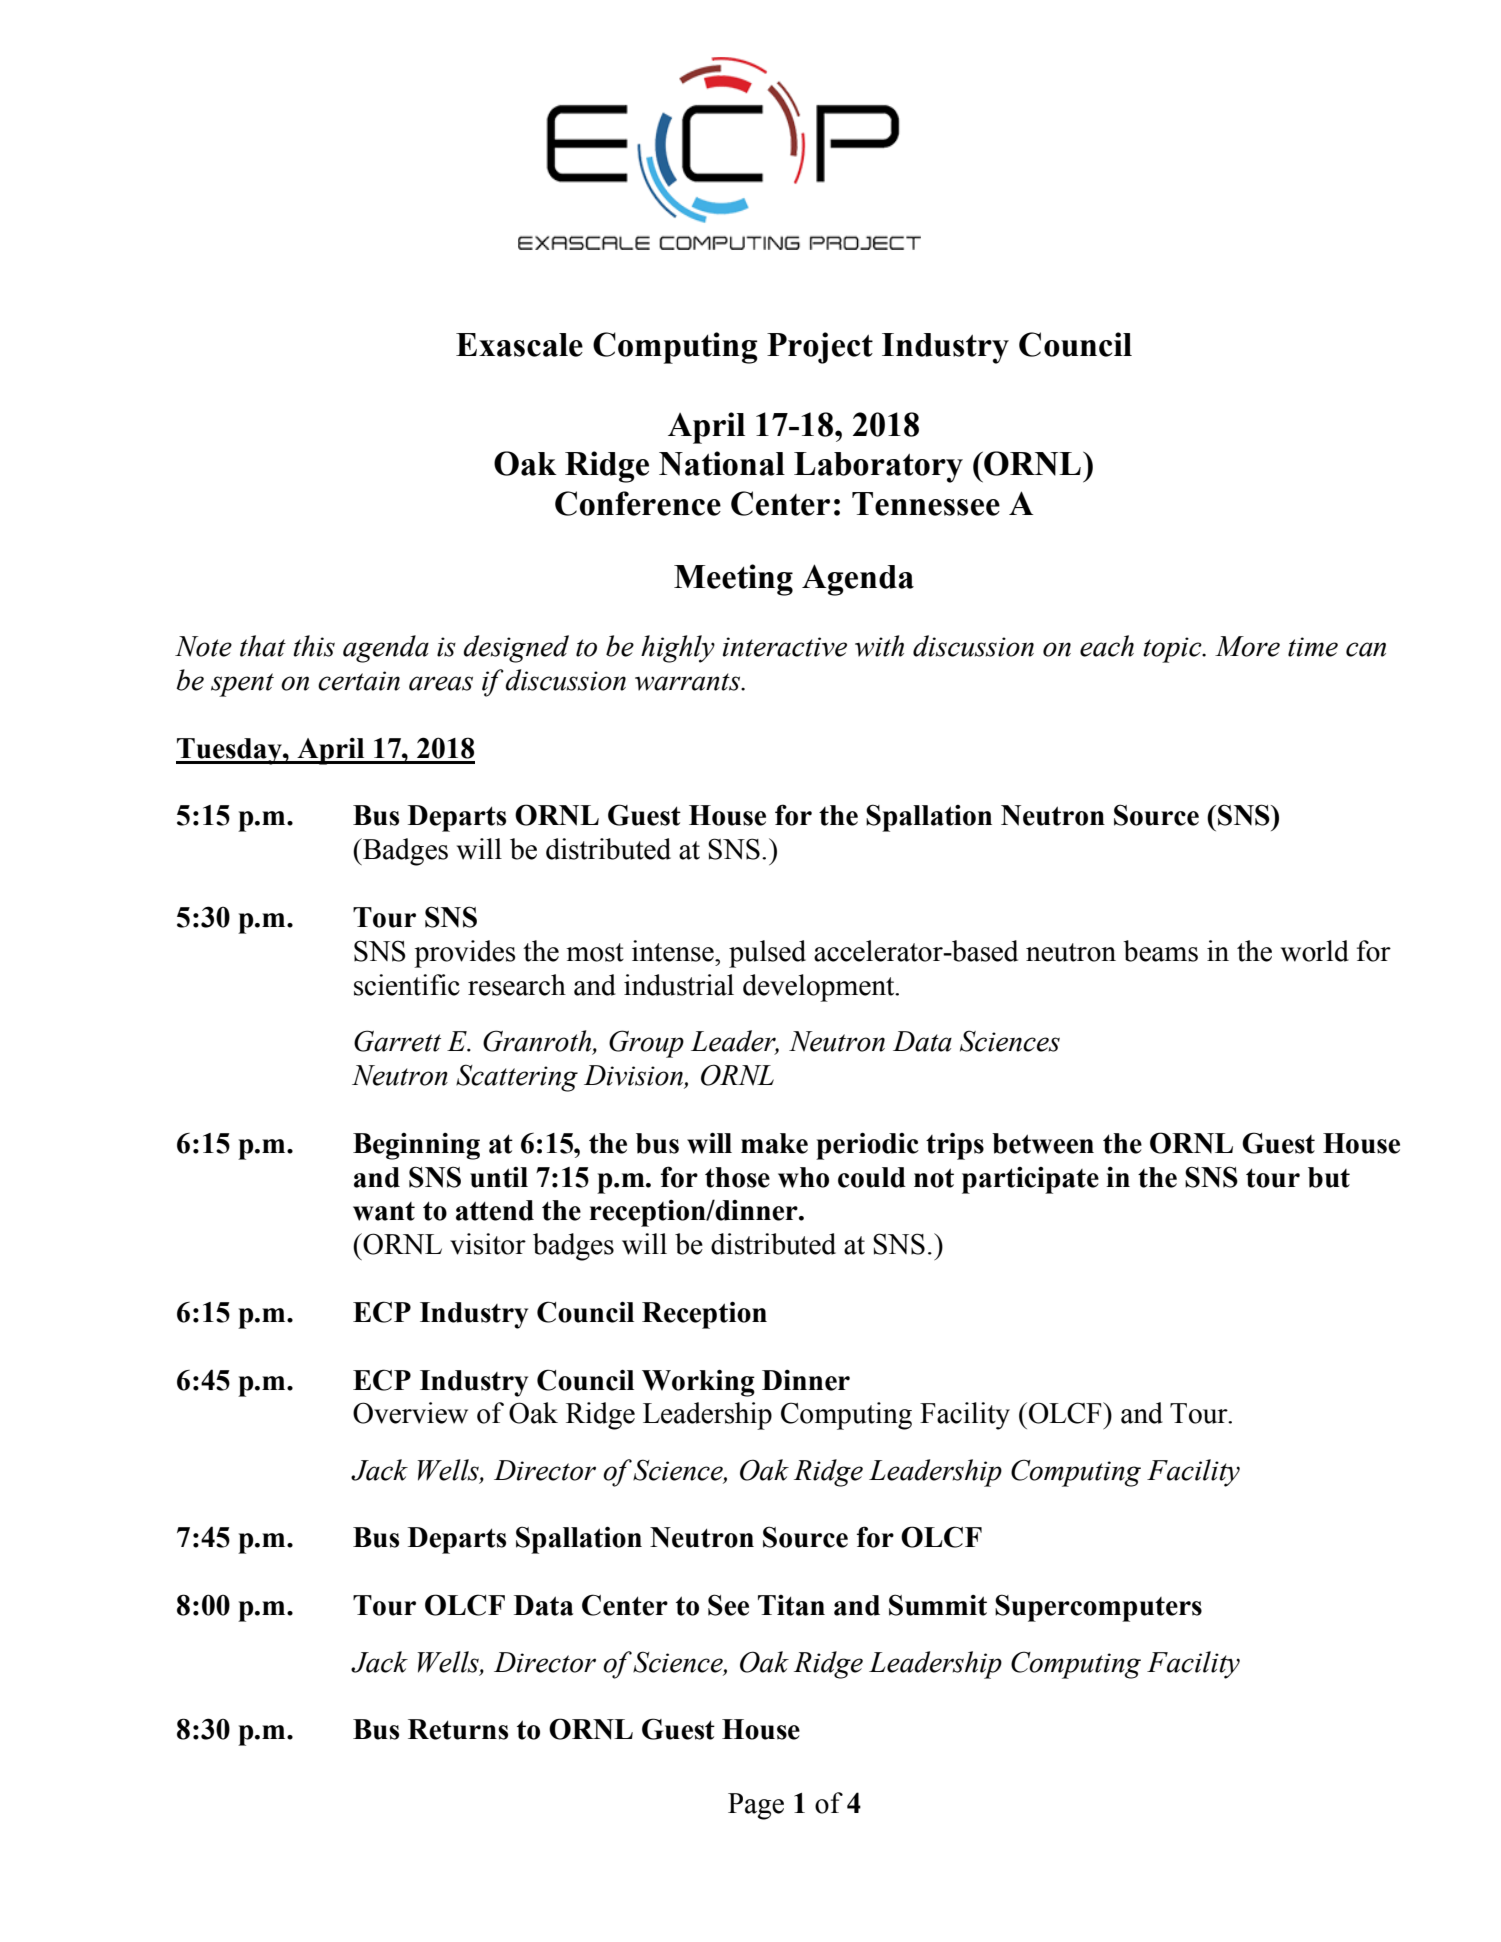 This document has width=1501, height=1942. Describe the element at coordinates (785, 647) in the document. I see `interactive` at that location.
